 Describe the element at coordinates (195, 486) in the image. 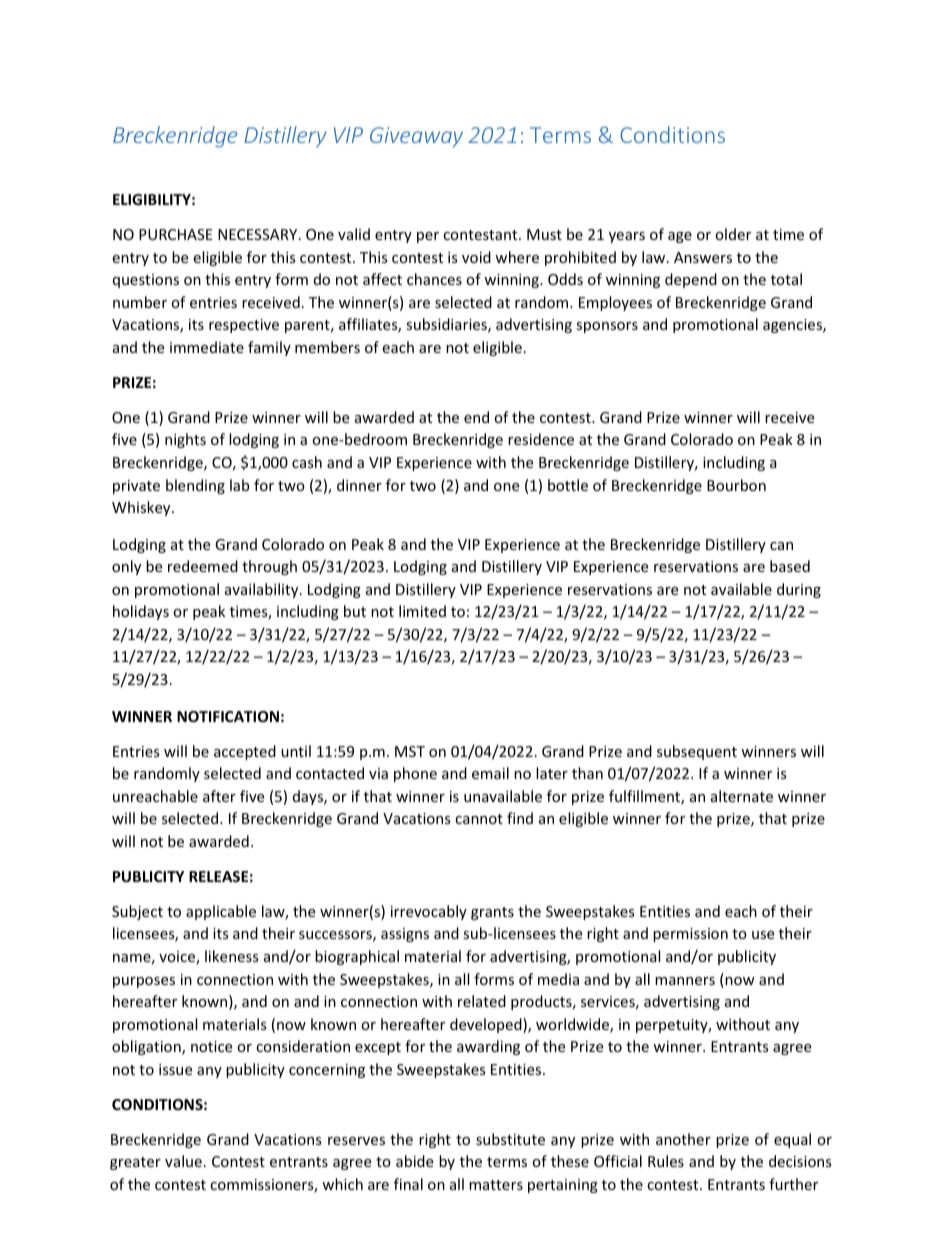

I see `blending` at that location.
